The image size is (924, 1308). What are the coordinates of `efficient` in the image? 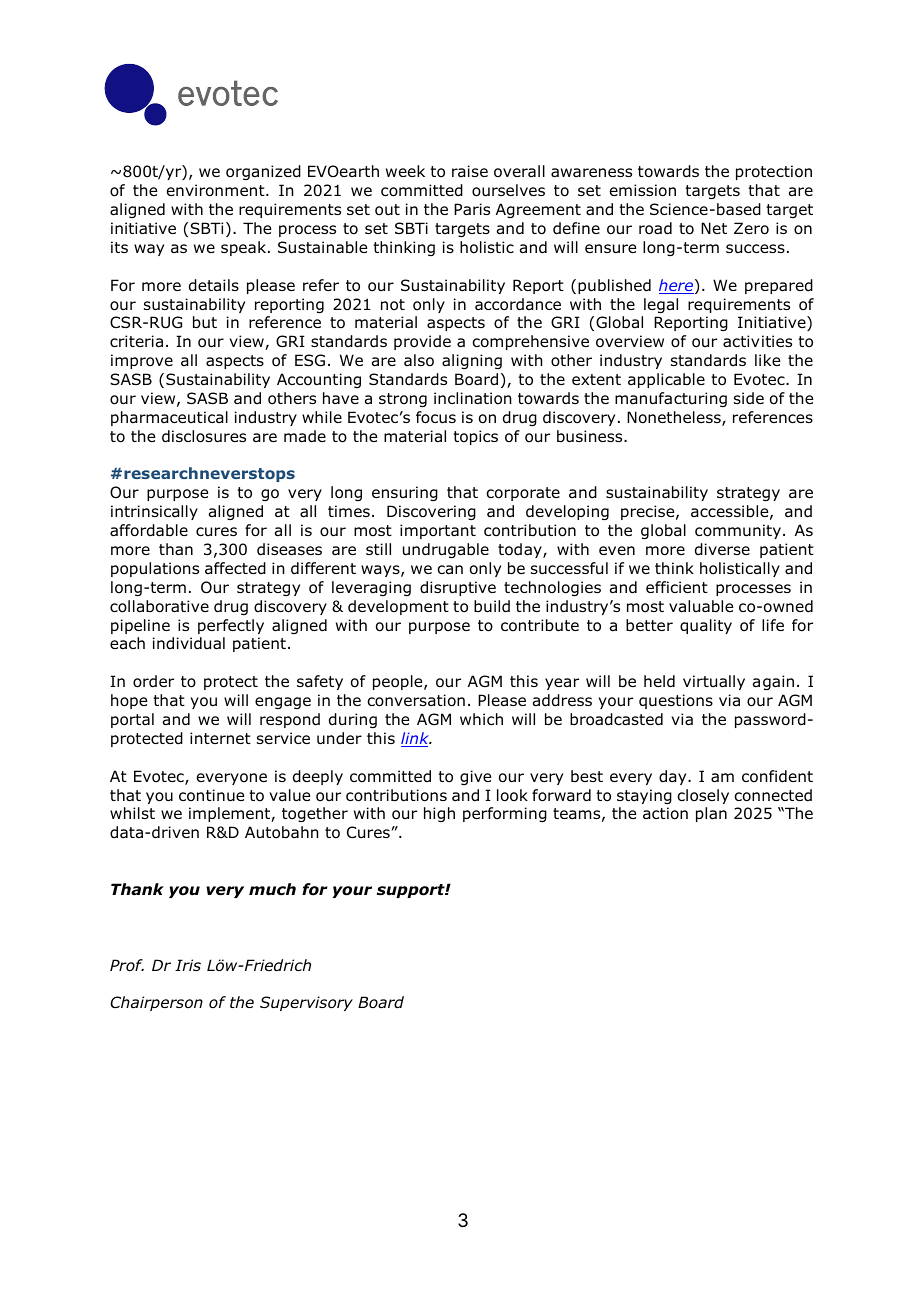 It's located at (677, 587).
